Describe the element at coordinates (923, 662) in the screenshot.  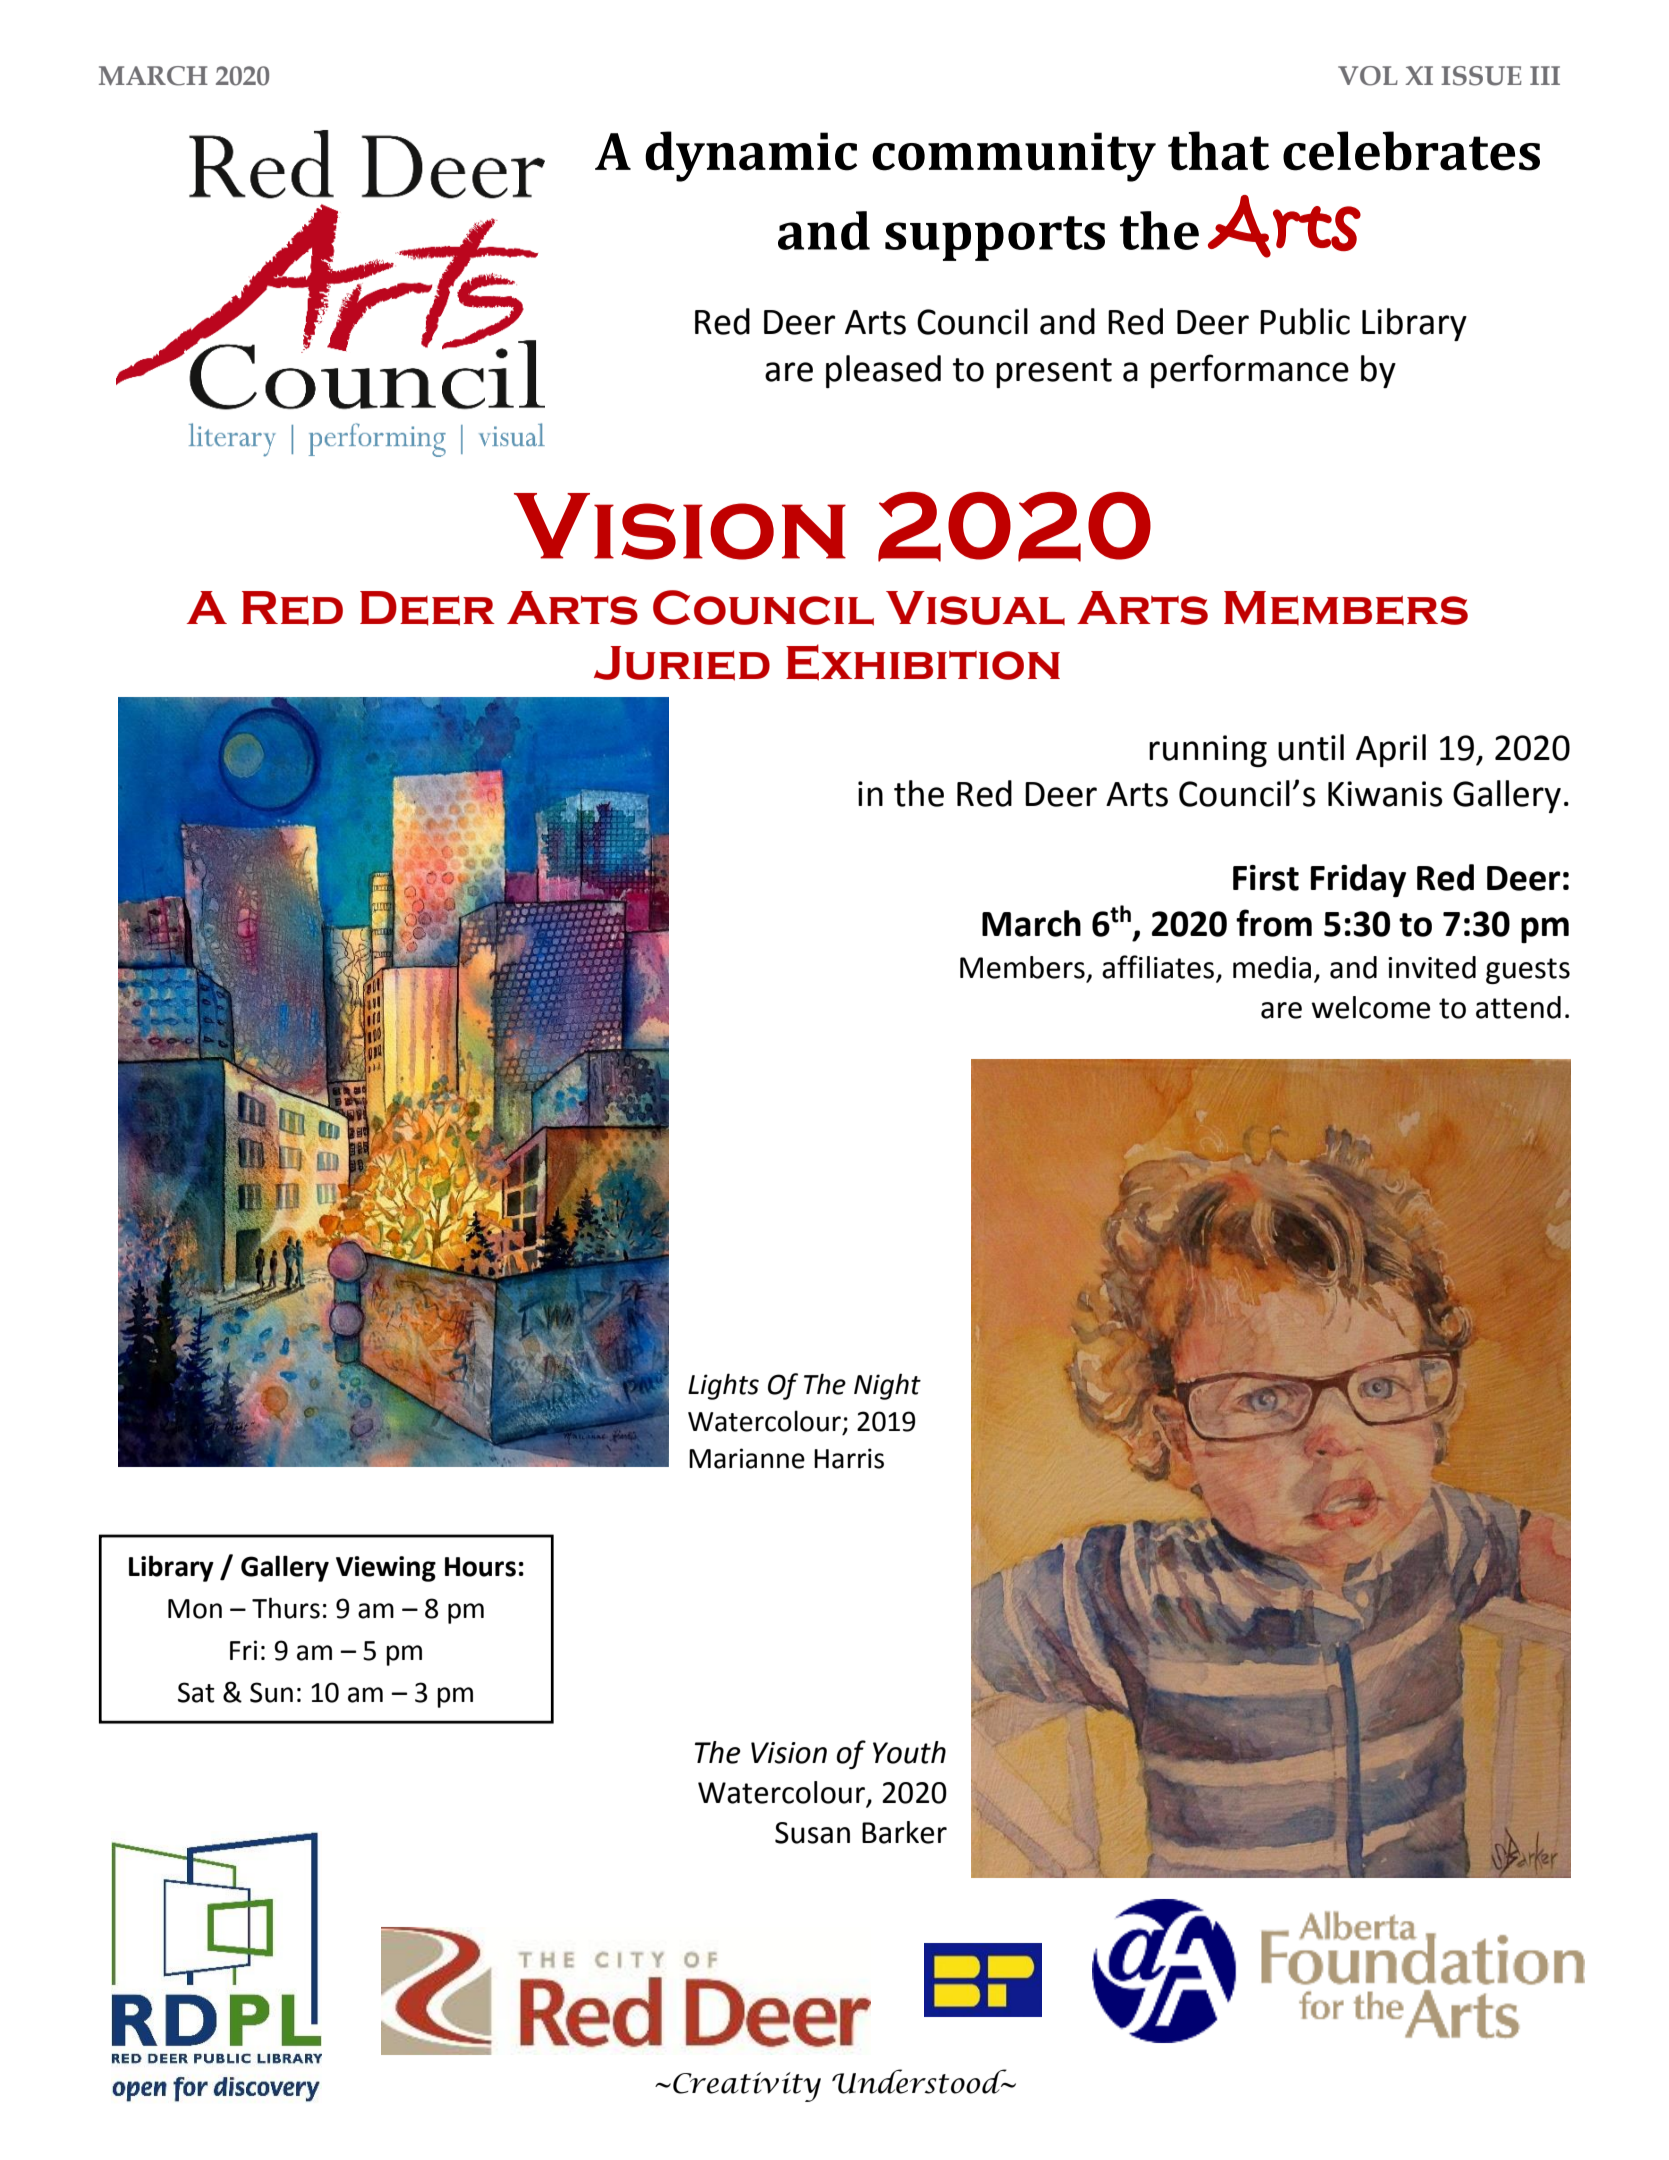
I see `Exhibition` at that location.
